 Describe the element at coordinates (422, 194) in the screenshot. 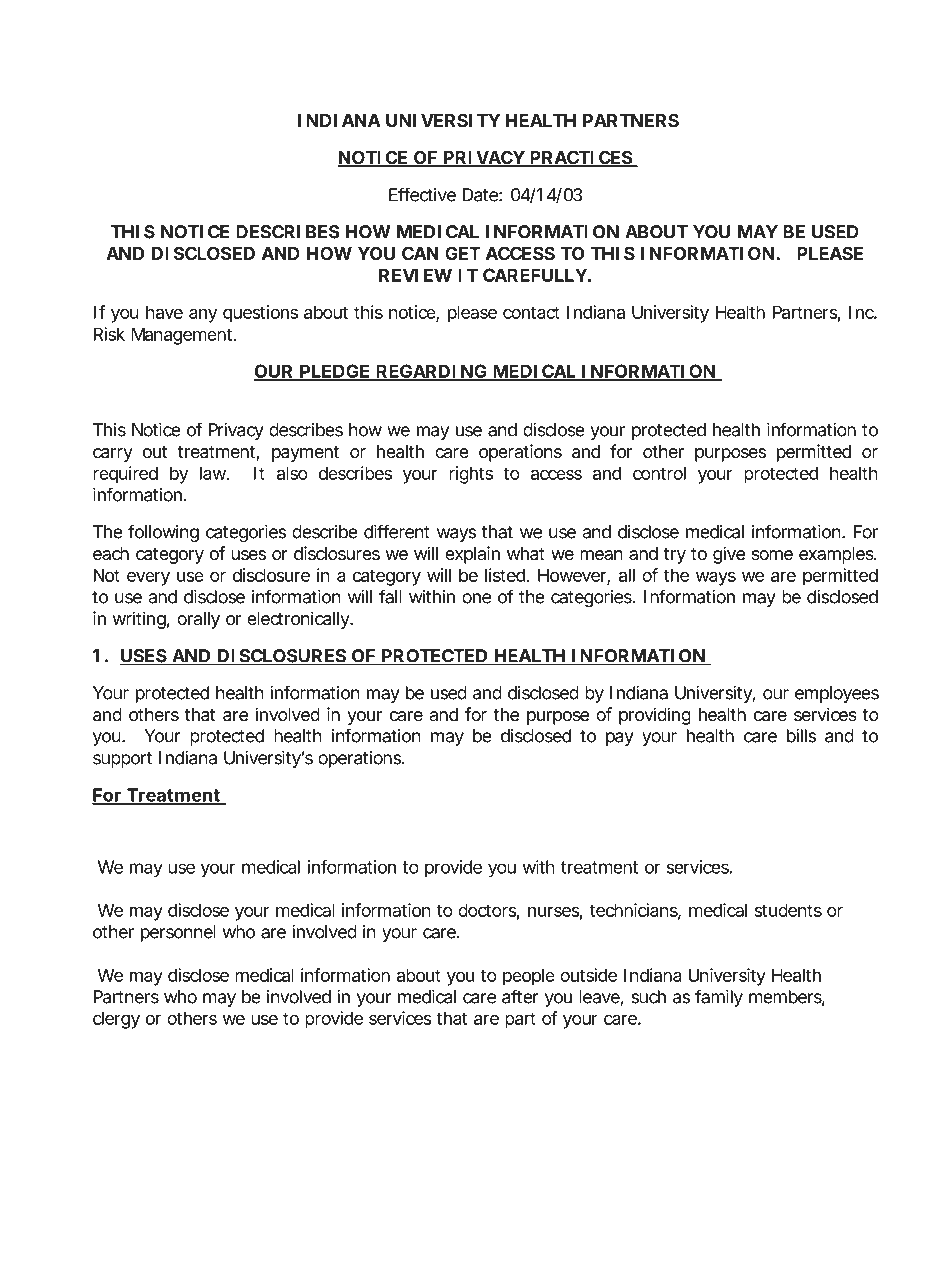

I see `Effective` at that location.
